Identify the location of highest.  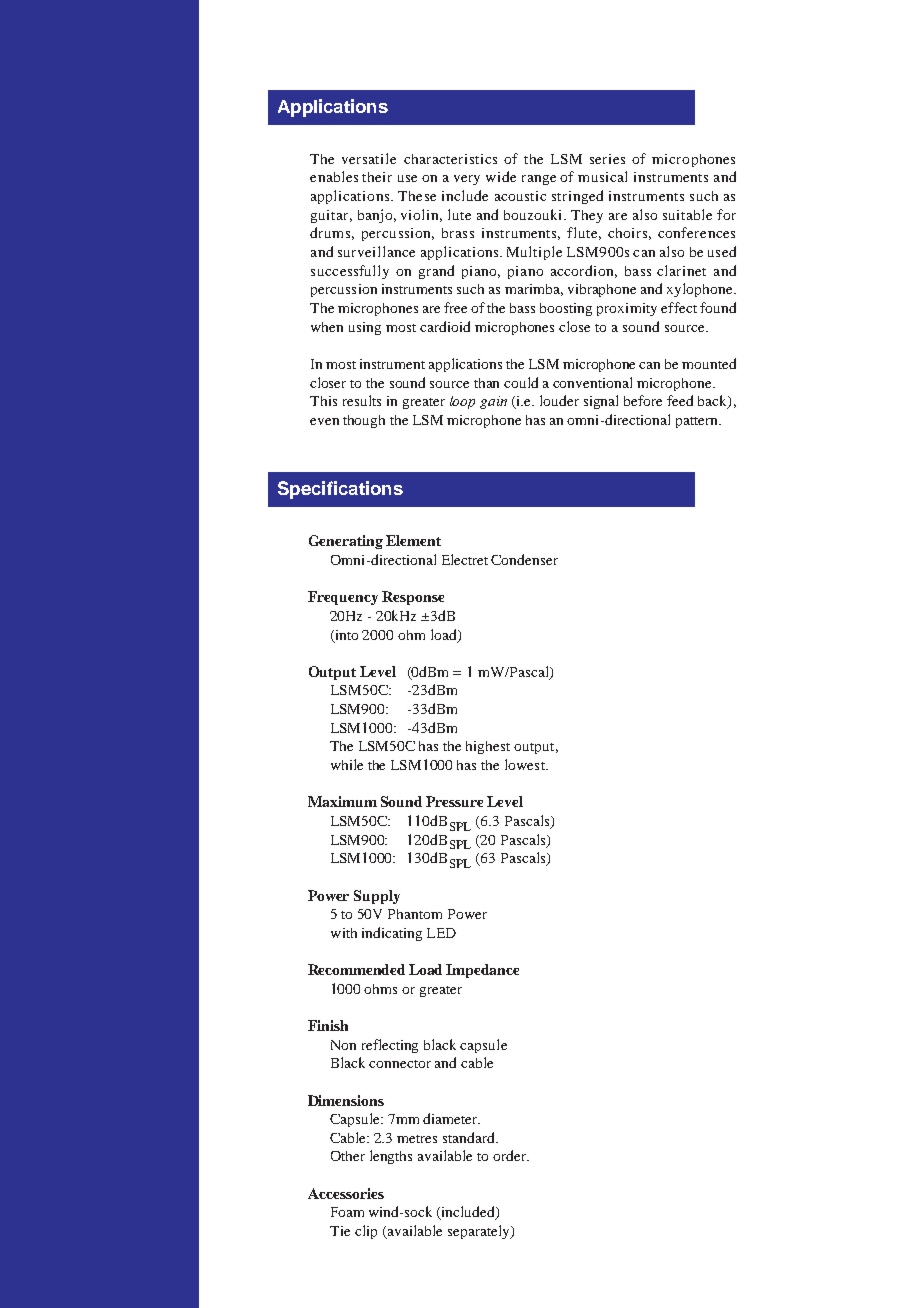
(488, 747).
